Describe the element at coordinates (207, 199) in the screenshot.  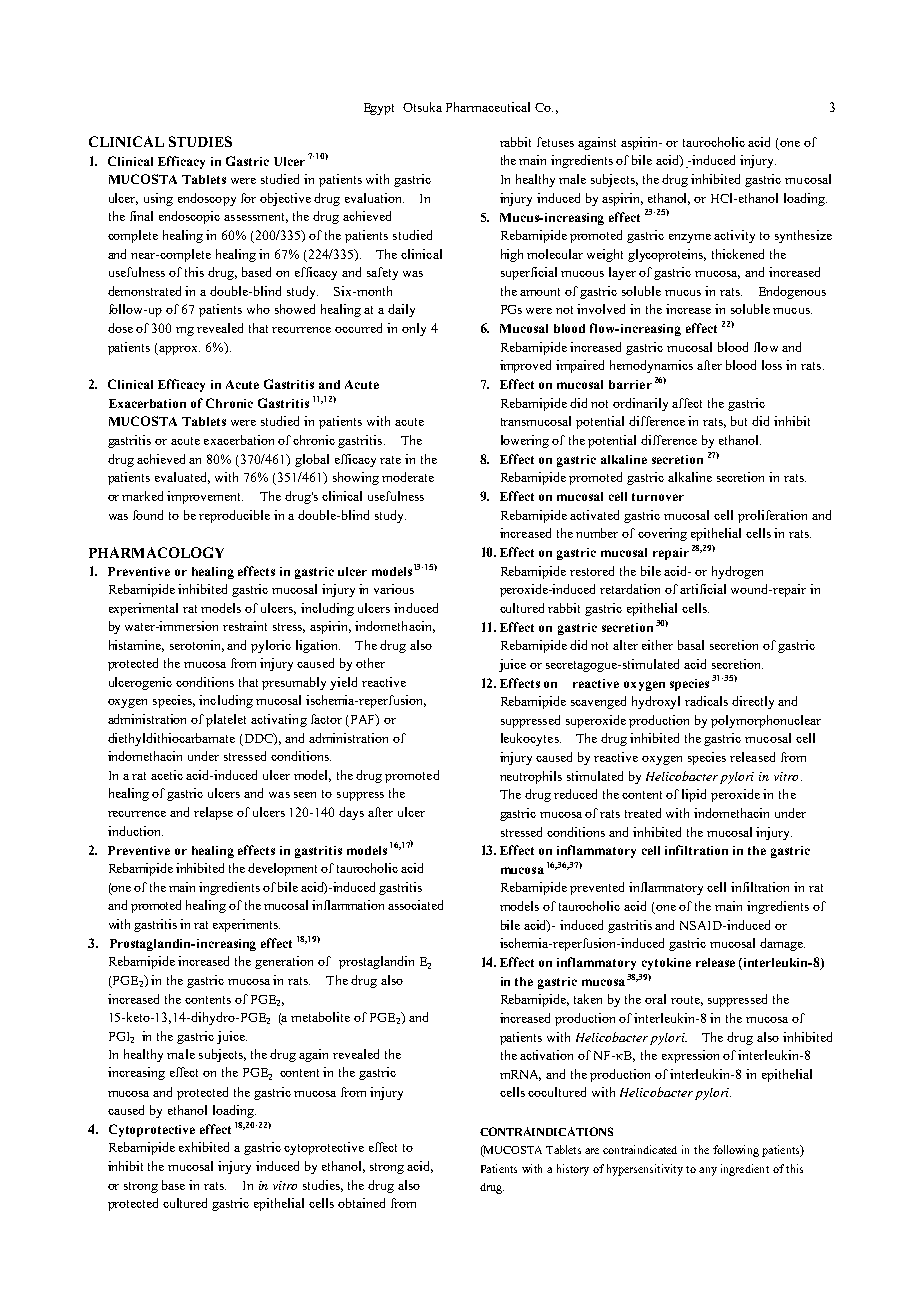
I see `endoscopy` at that location.
